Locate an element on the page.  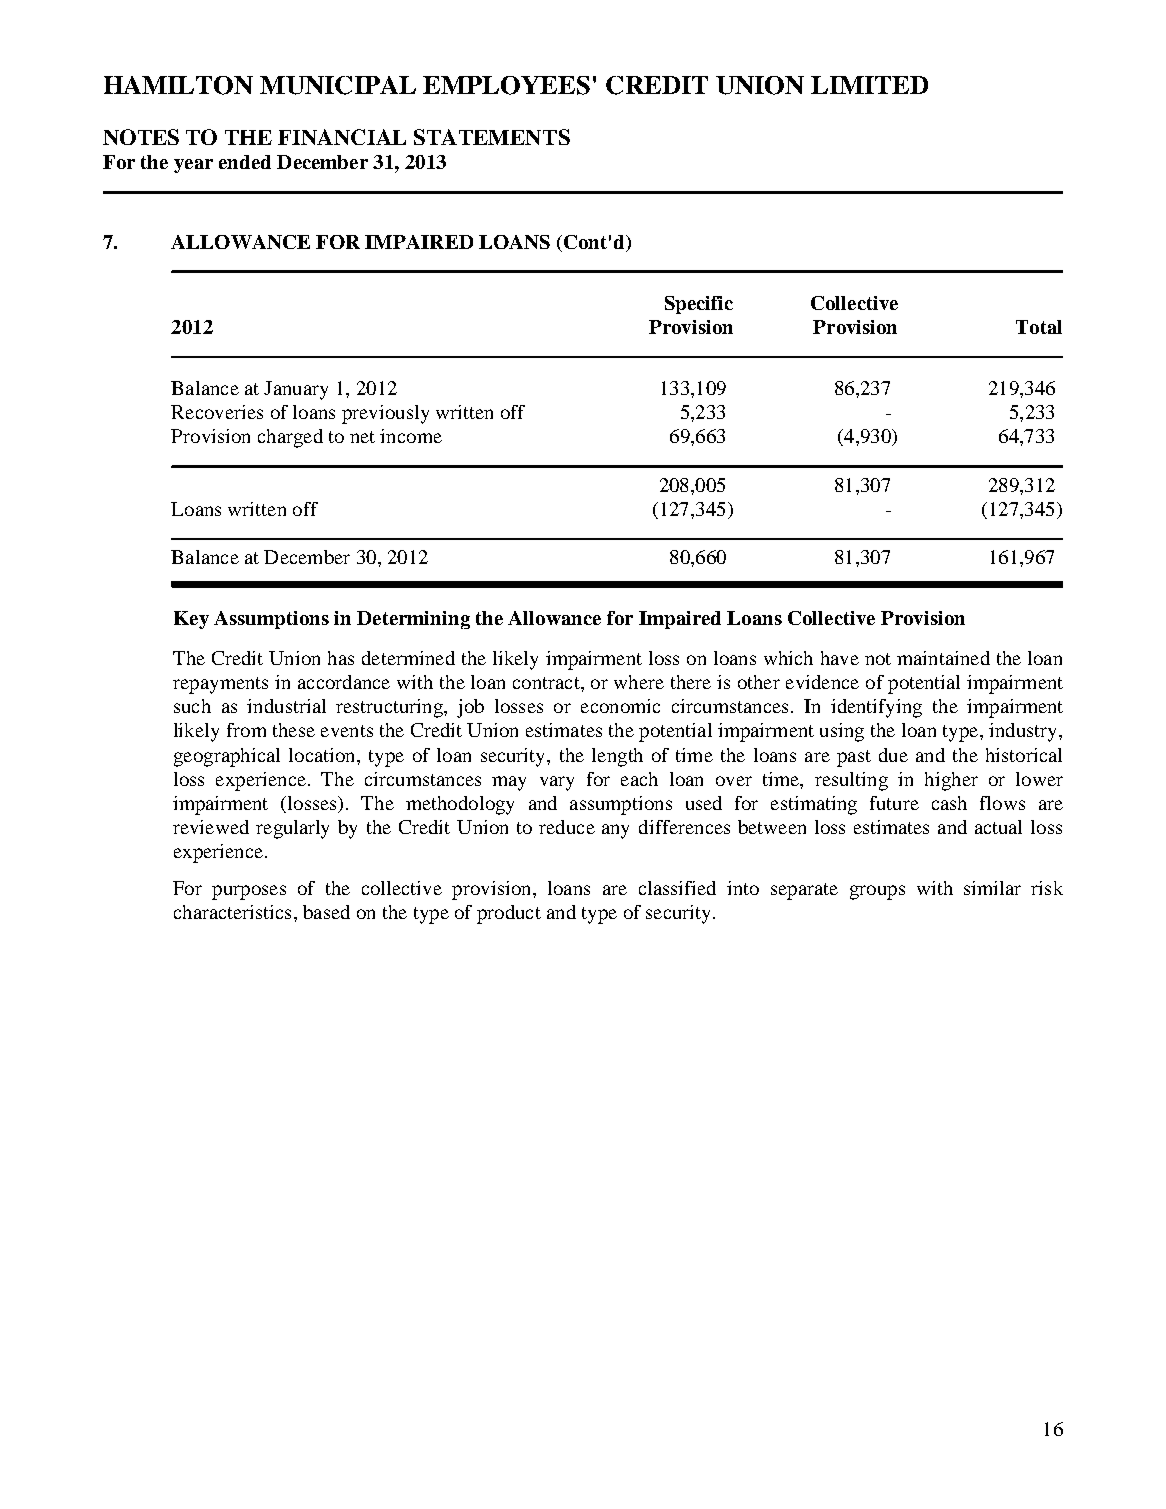
Specific is located at coordinates (699, 305).
